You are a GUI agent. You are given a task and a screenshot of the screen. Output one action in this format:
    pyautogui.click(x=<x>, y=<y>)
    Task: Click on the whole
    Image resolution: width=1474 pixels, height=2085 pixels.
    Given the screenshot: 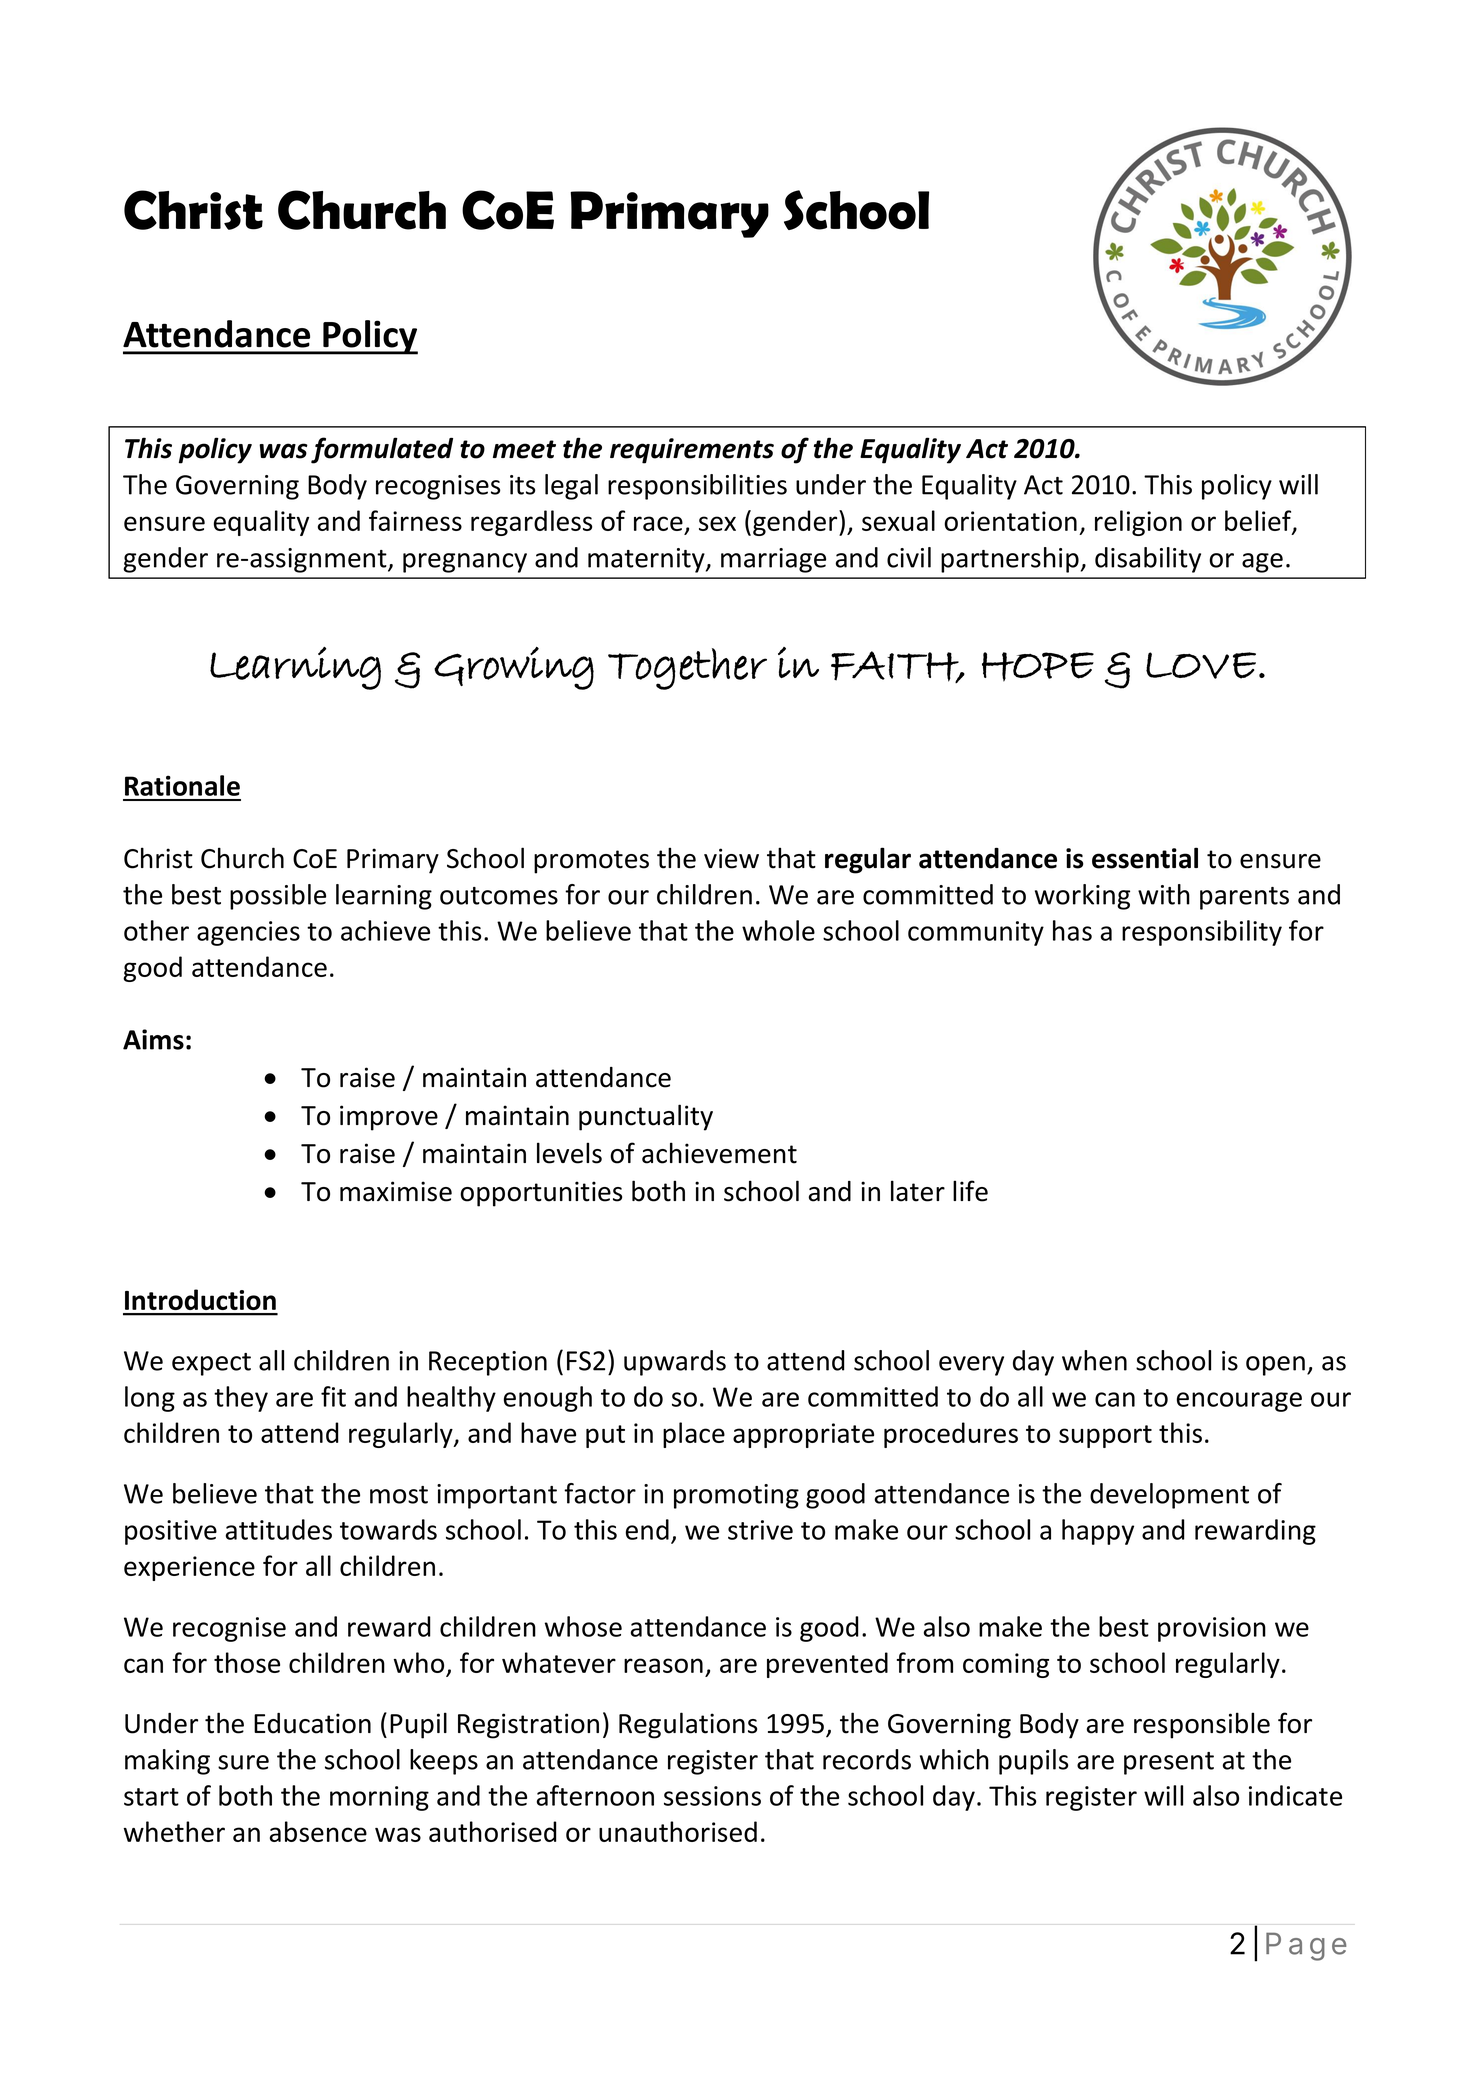 What is the action you would take?
    pyautogui.click(x=778, y=930)
